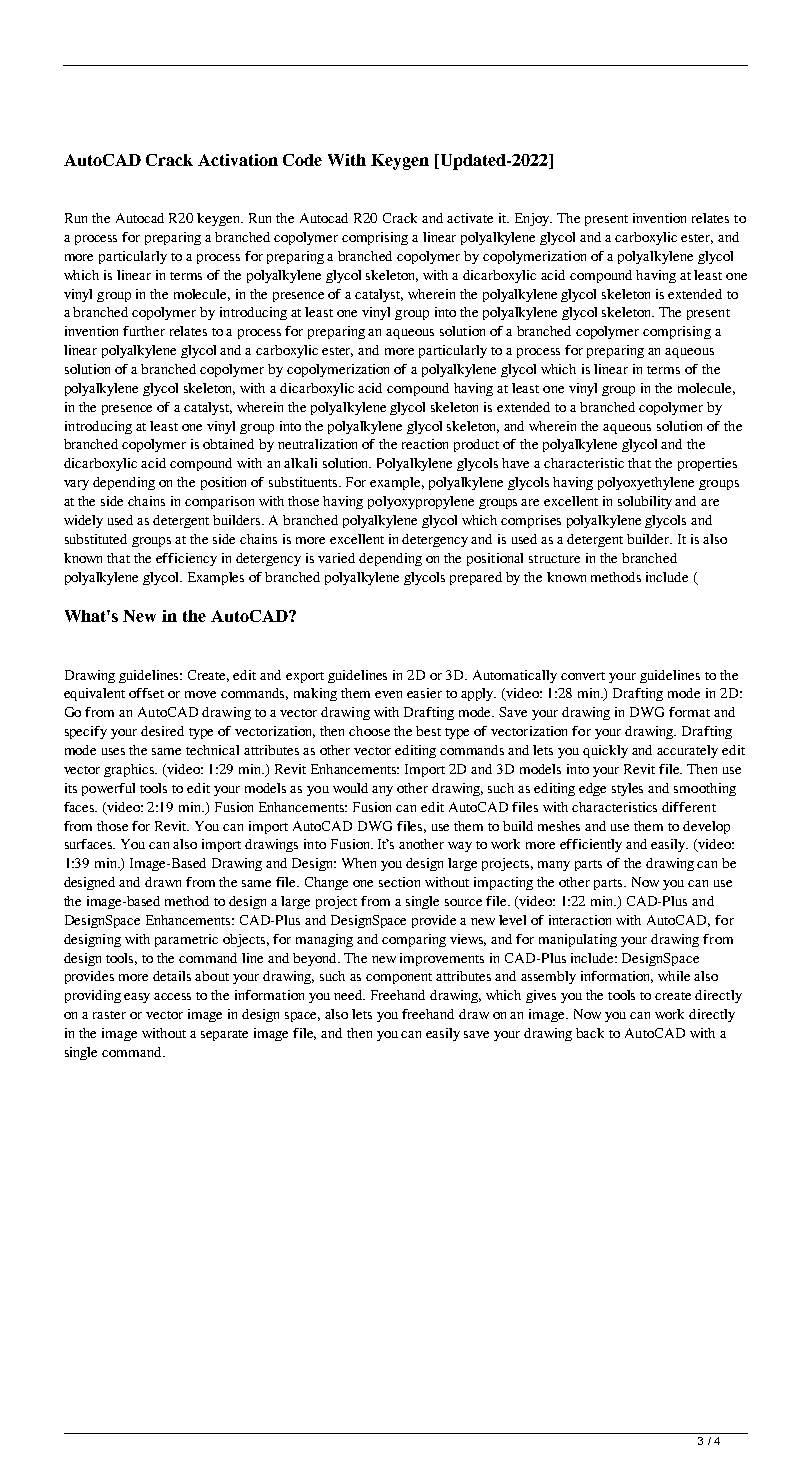 This document has width=812, height=1476. I want to click on reaction, so click(425, 444).
